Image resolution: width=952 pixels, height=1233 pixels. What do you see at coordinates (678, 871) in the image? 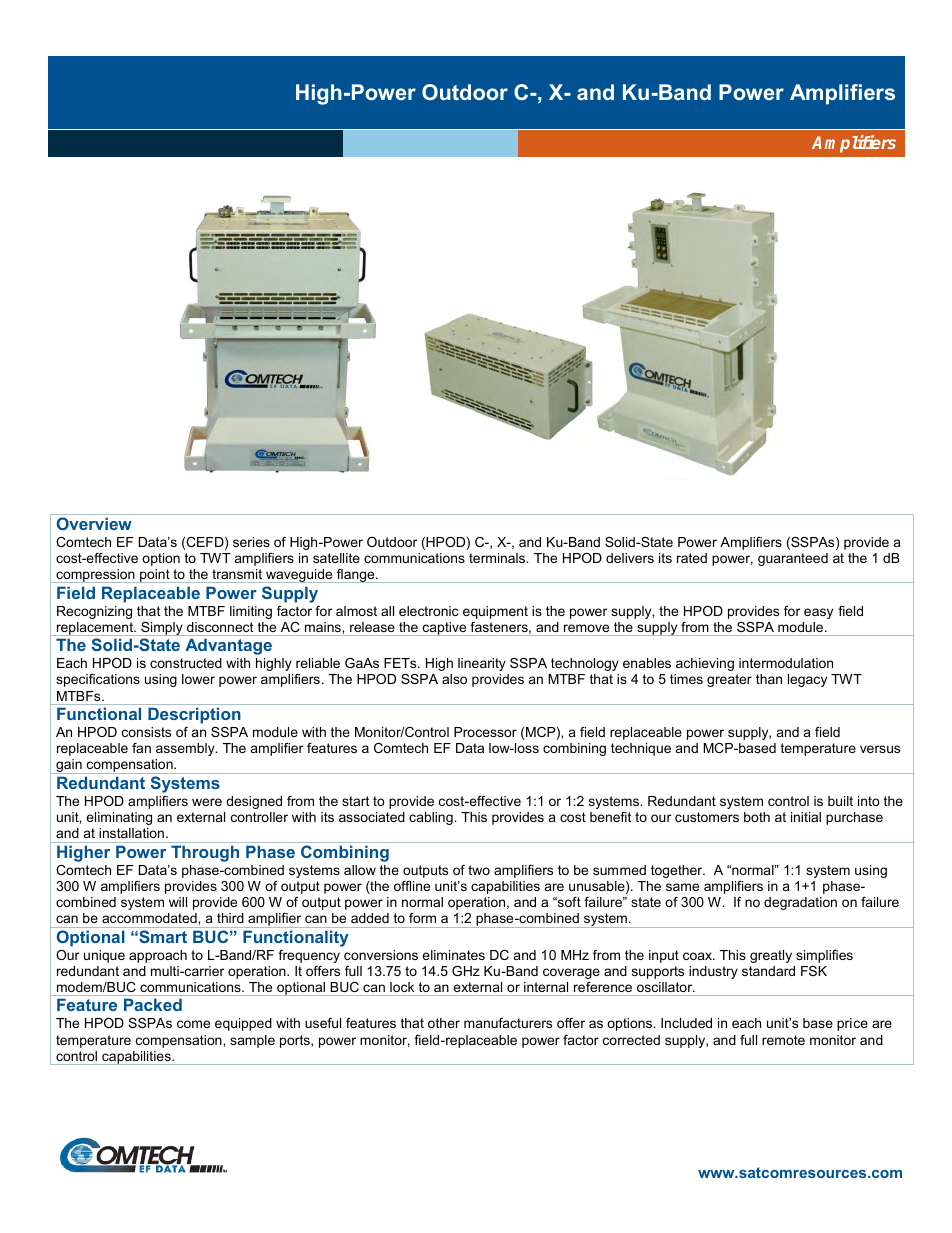
I see `together` at bounding box center [678, 871].
